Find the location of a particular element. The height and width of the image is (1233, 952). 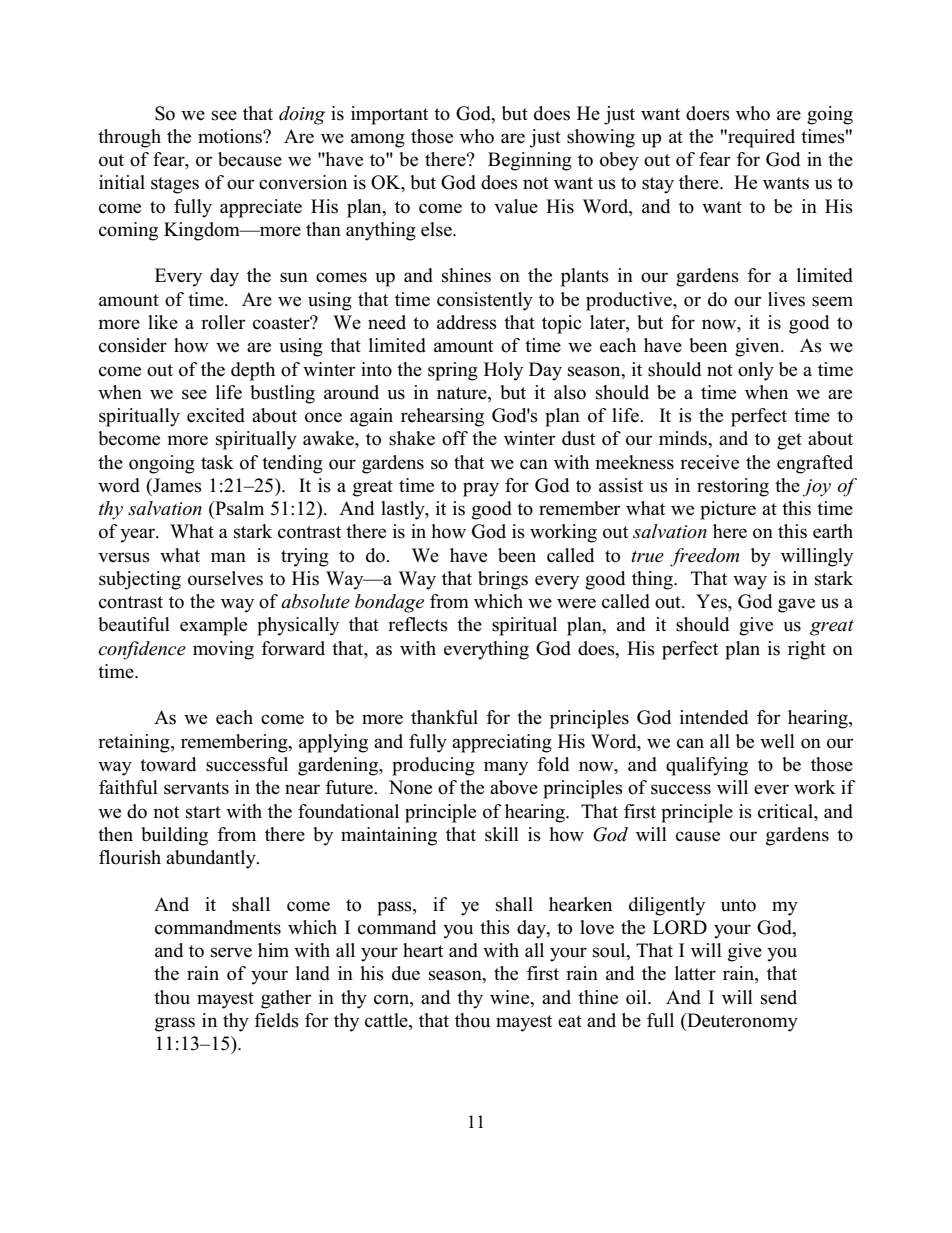

Beginning is located at coordinates (530, 161).
